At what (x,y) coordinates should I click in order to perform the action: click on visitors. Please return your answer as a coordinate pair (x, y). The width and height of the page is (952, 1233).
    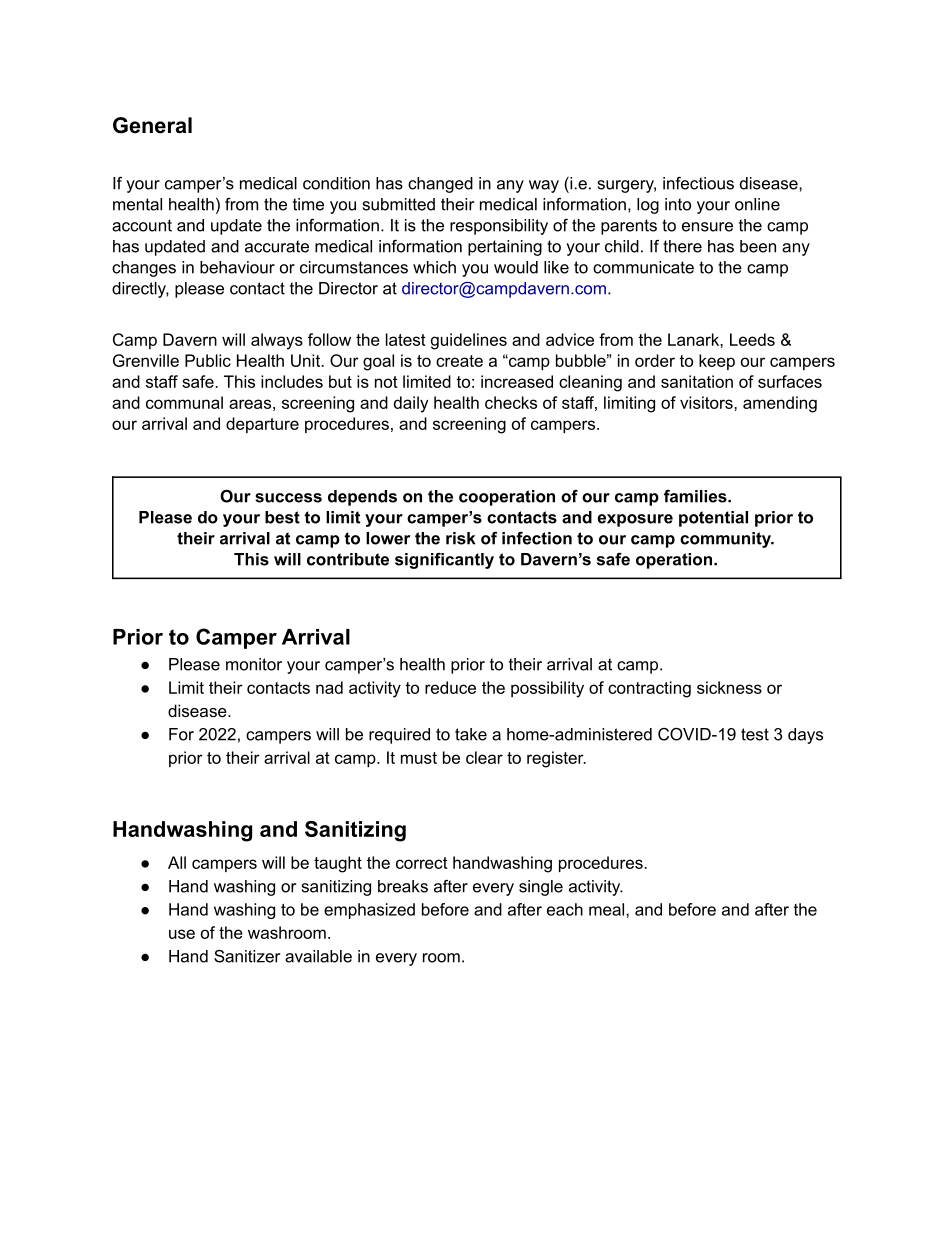
    Looking at the image, I should click on (707, 402).
